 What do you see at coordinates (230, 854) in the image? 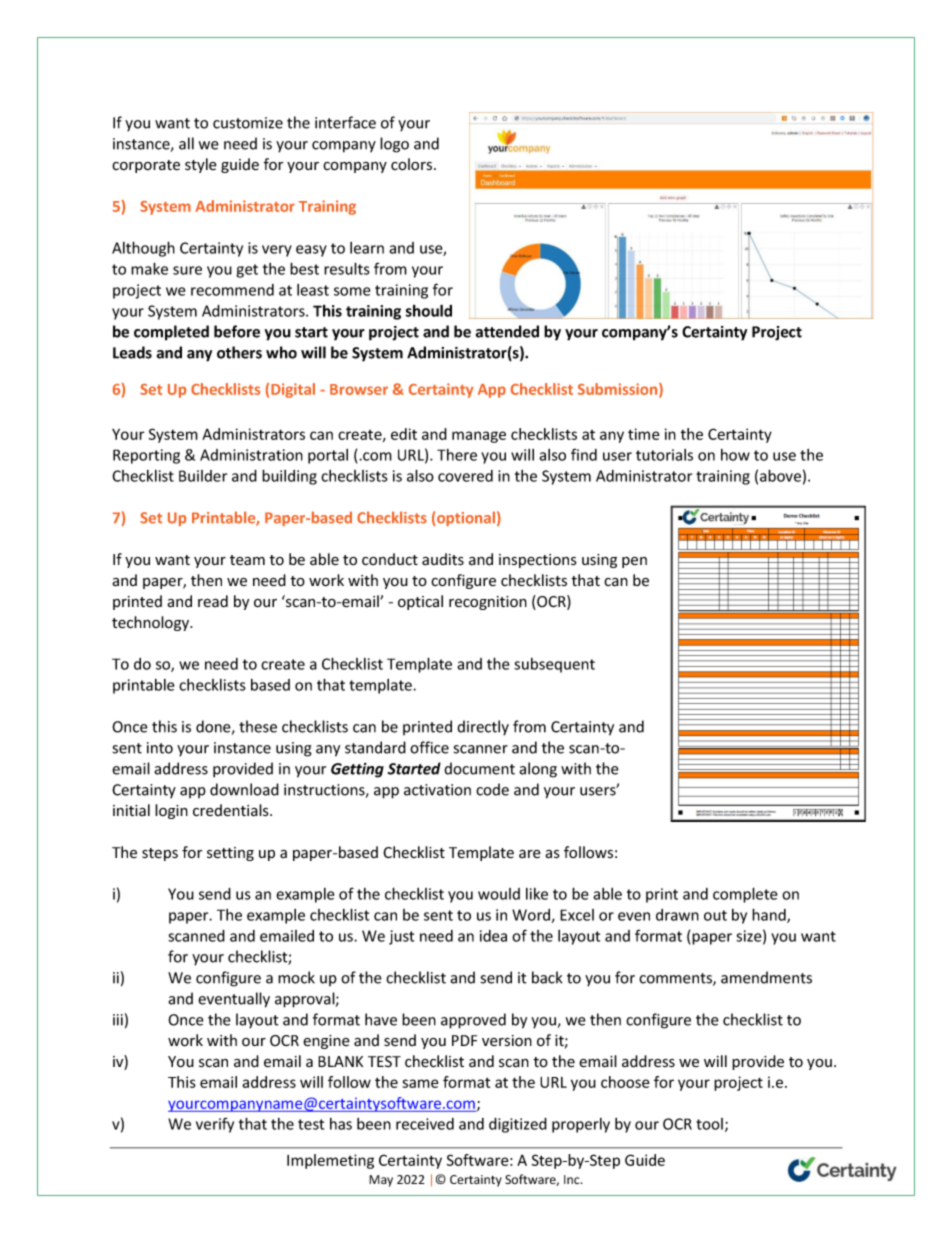
I see `setting` at bounding box center [230, 854].
